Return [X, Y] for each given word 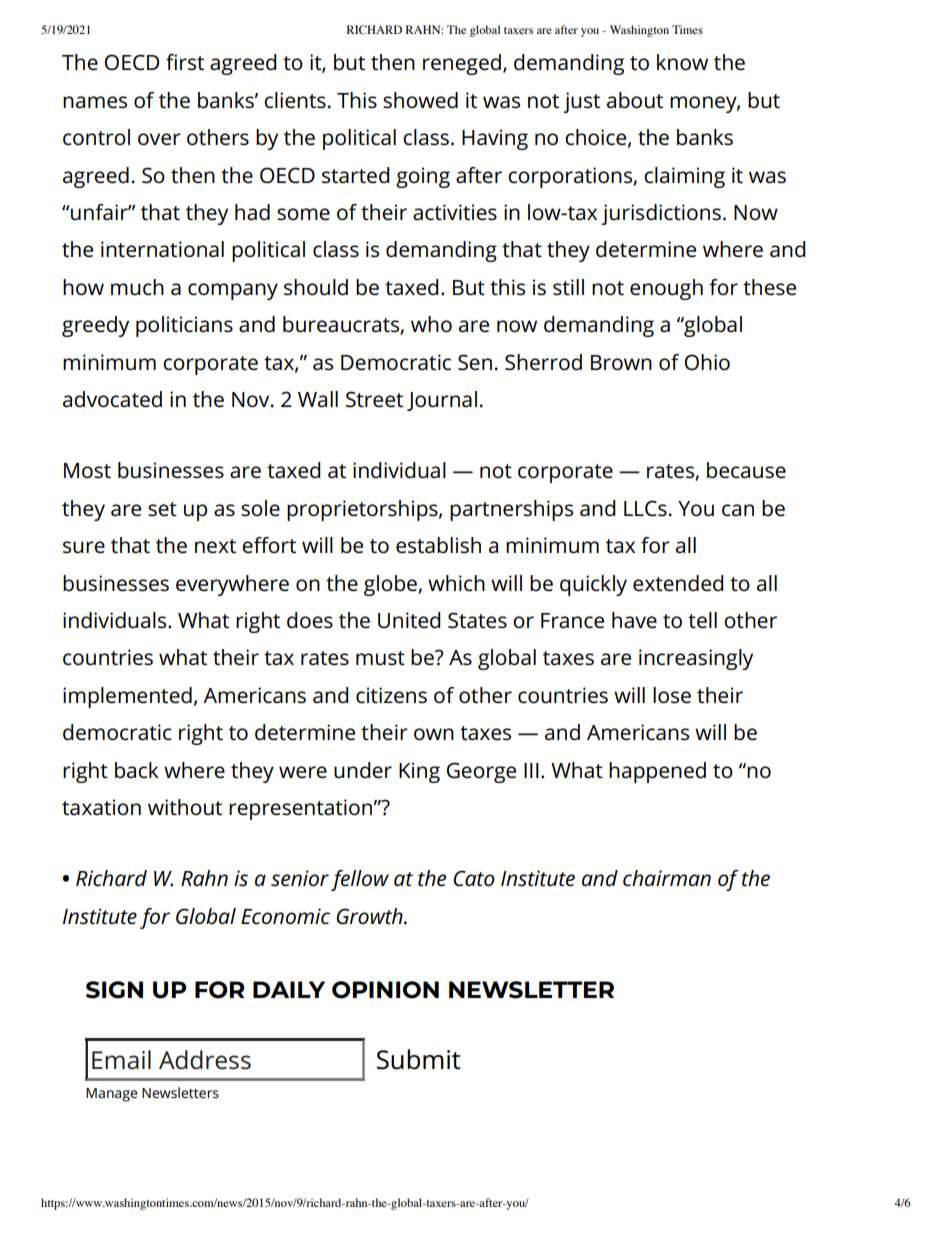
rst [192, 63]
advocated [112, 399]
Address [205, 1060]
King [419, 772]
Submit [419, 1059]
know [682, 62]
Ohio [707, 362]
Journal [442, 401]
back [137, 770]
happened [657, 772]
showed [420, 100]
